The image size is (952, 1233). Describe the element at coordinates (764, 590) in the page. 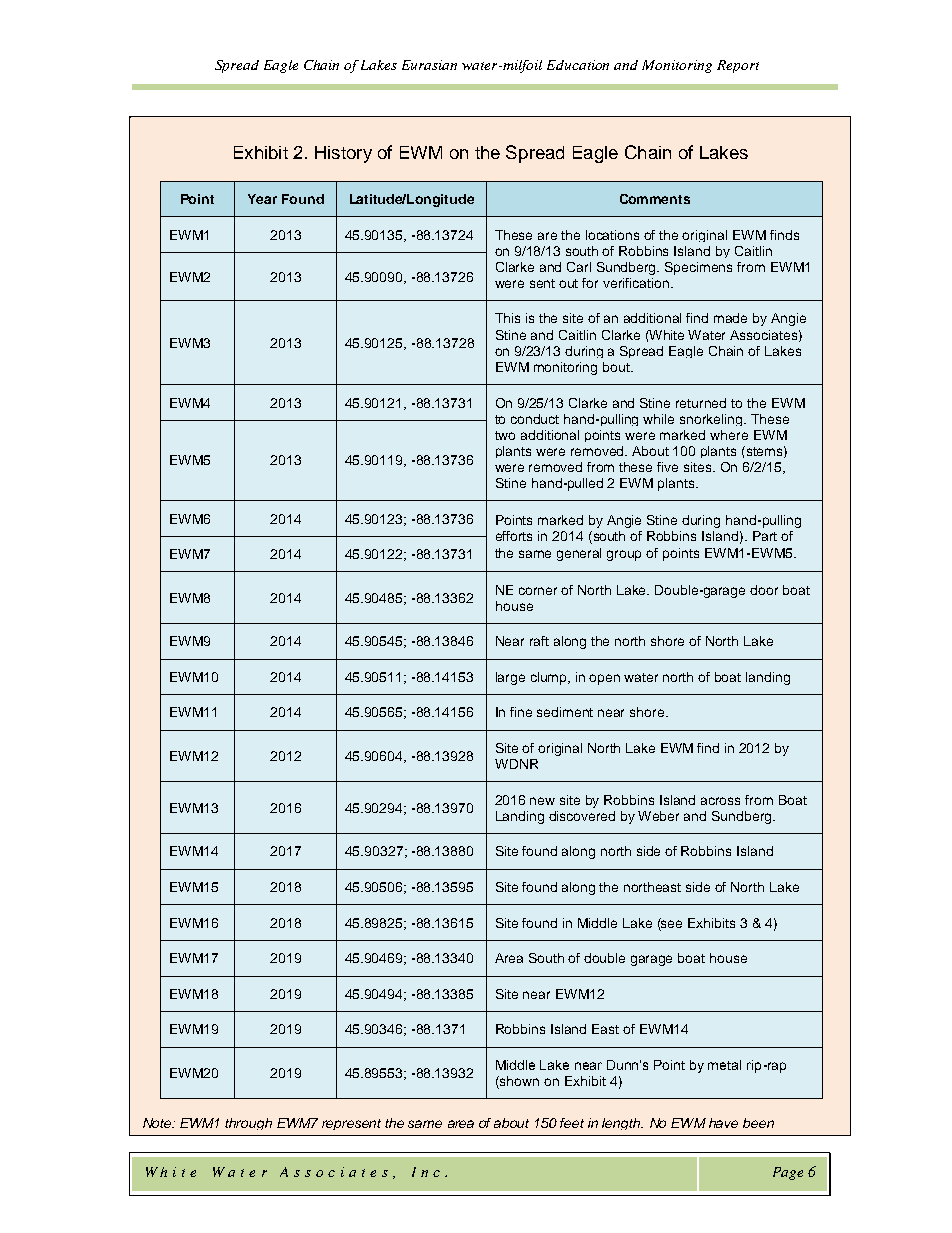

I see `door` at that location.
